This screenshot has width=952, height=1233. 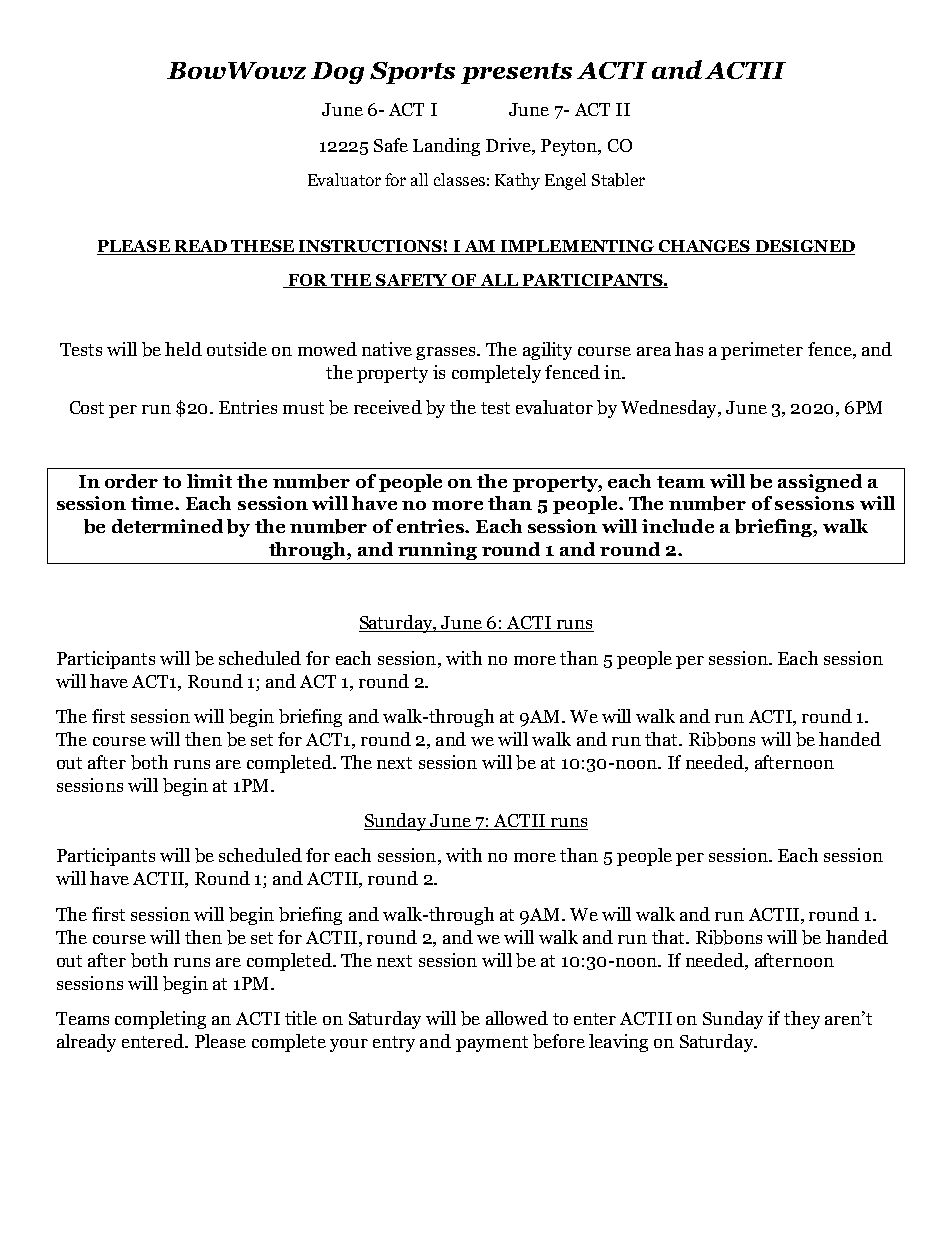 What do you see at coordinates (517, 1018) in the screenshot?
I see `allowed` at bounding box center [517, 1018].
